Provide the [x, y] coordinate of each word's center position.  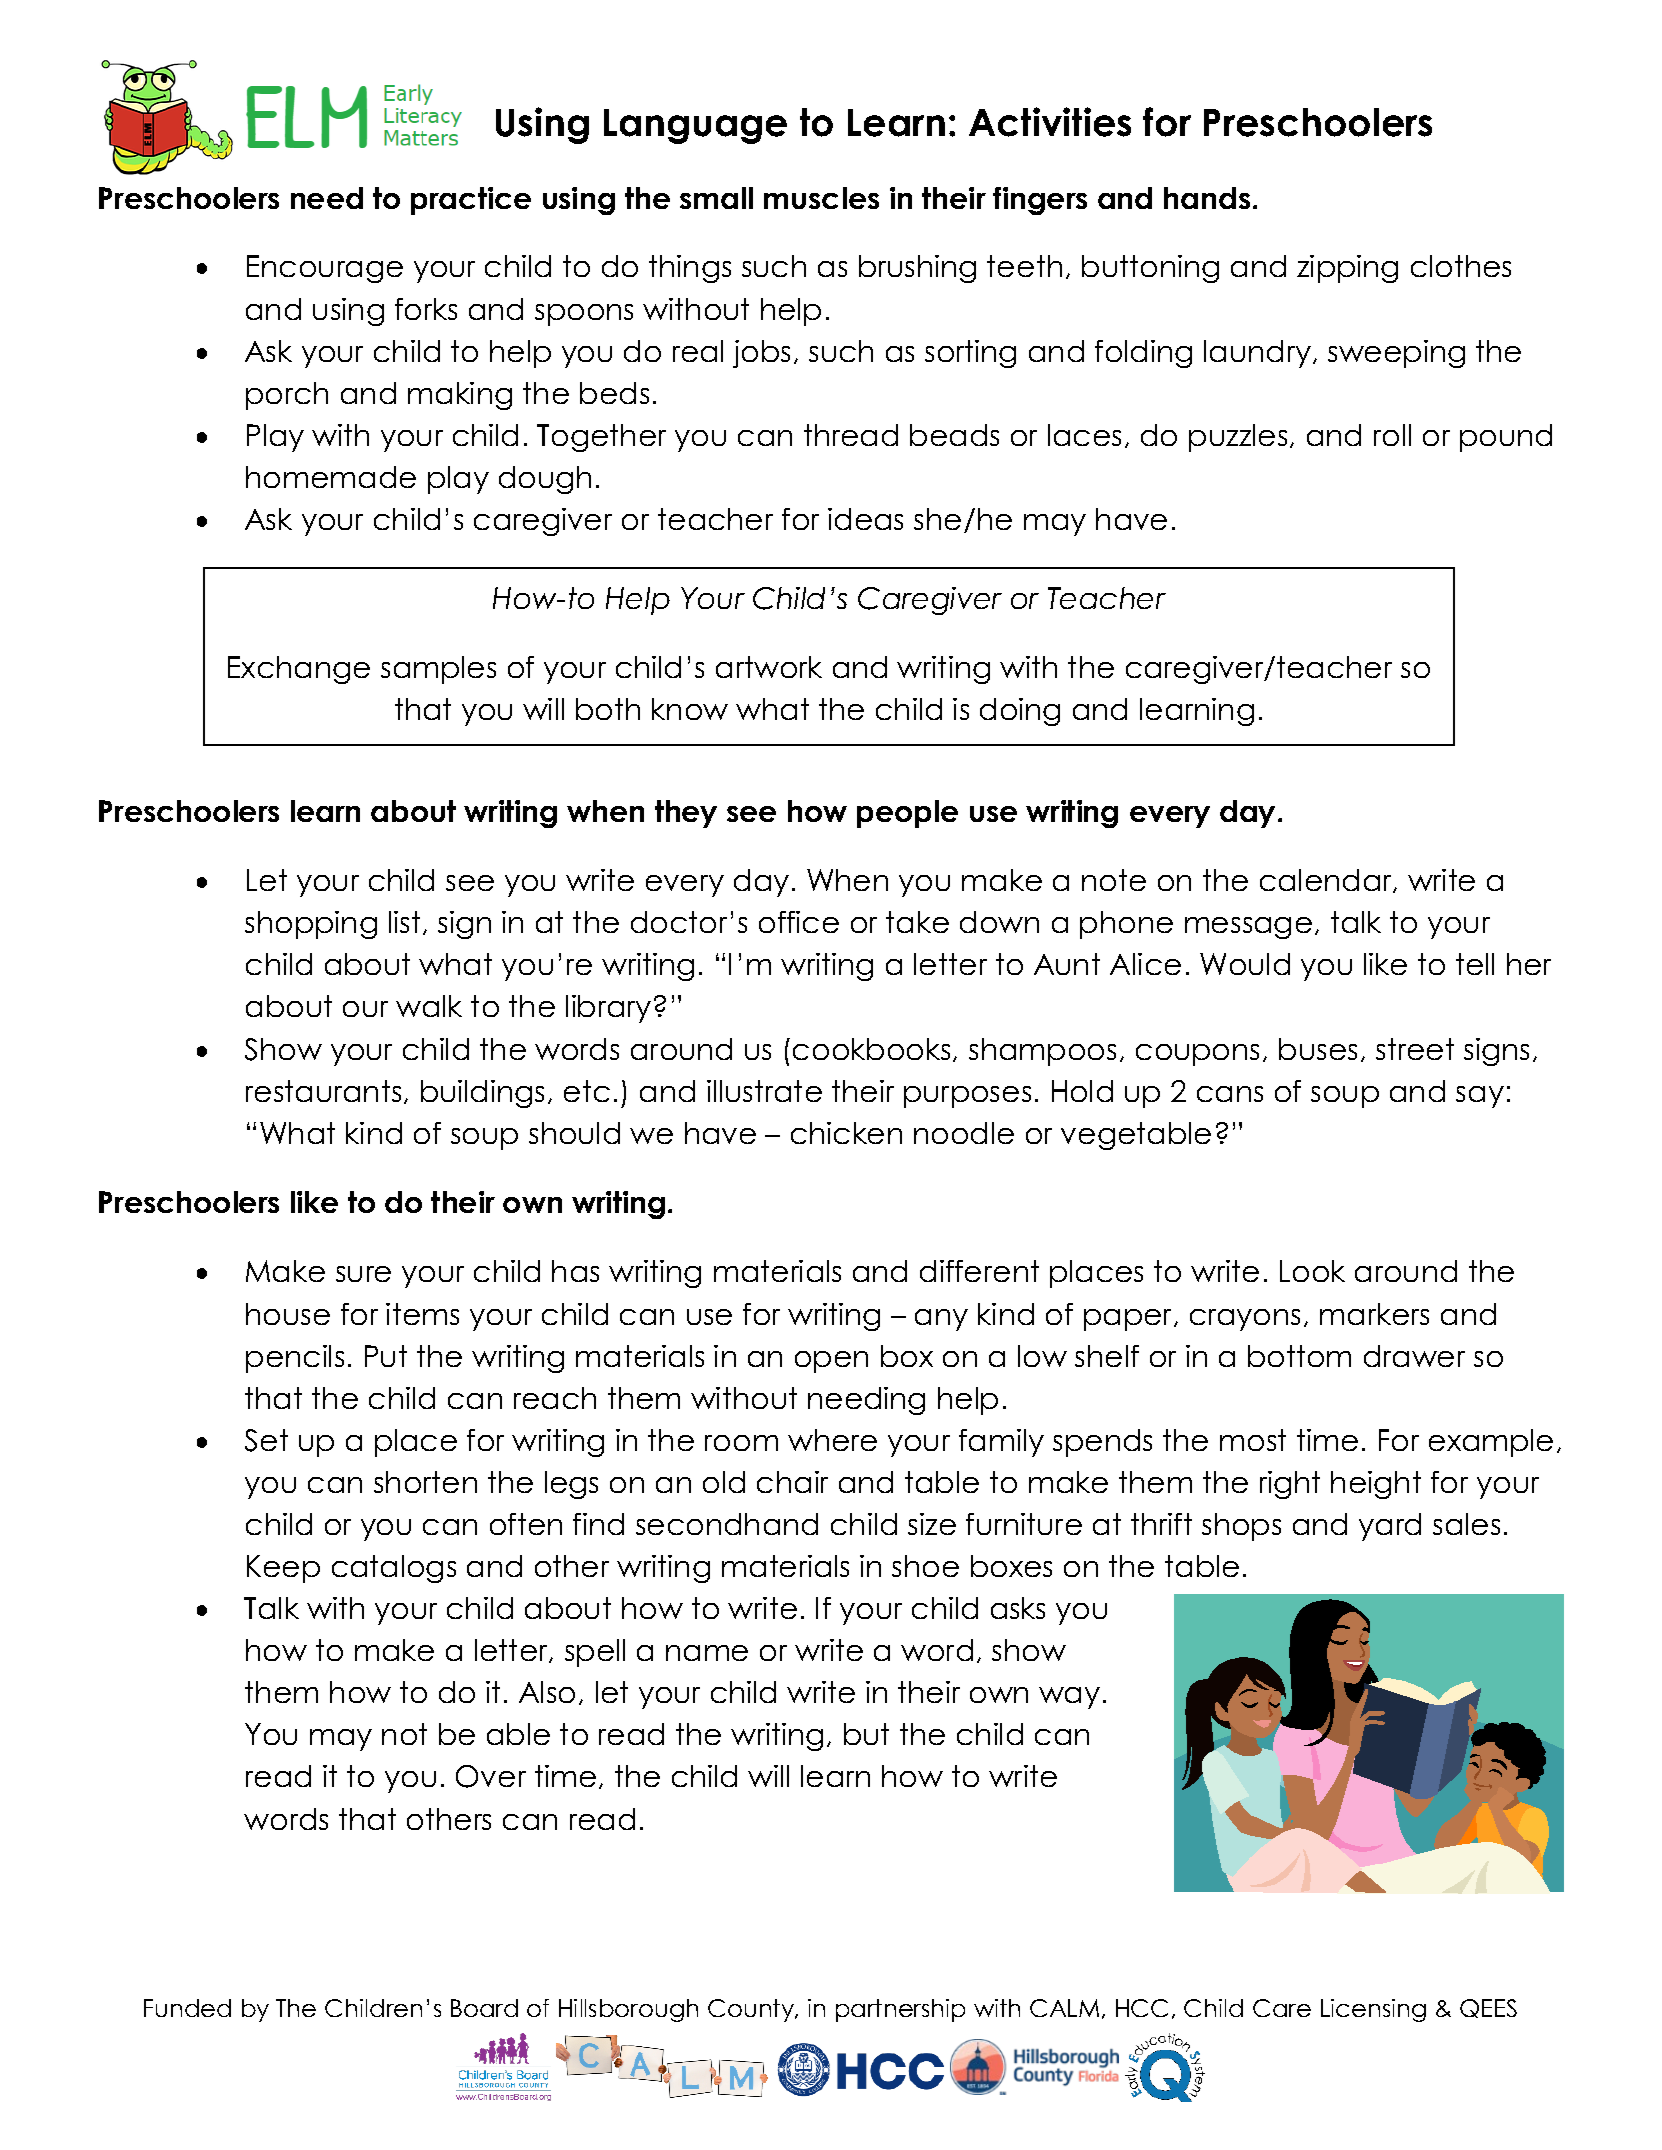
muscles [821, 198]
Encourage [325, 269]
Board [484, 2008]
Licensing [1373, 2010]
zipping [1347, 269]
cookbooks [871, 1049]
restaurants [323, 1091]
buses [1318, 1049]
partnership [900, 2010]
